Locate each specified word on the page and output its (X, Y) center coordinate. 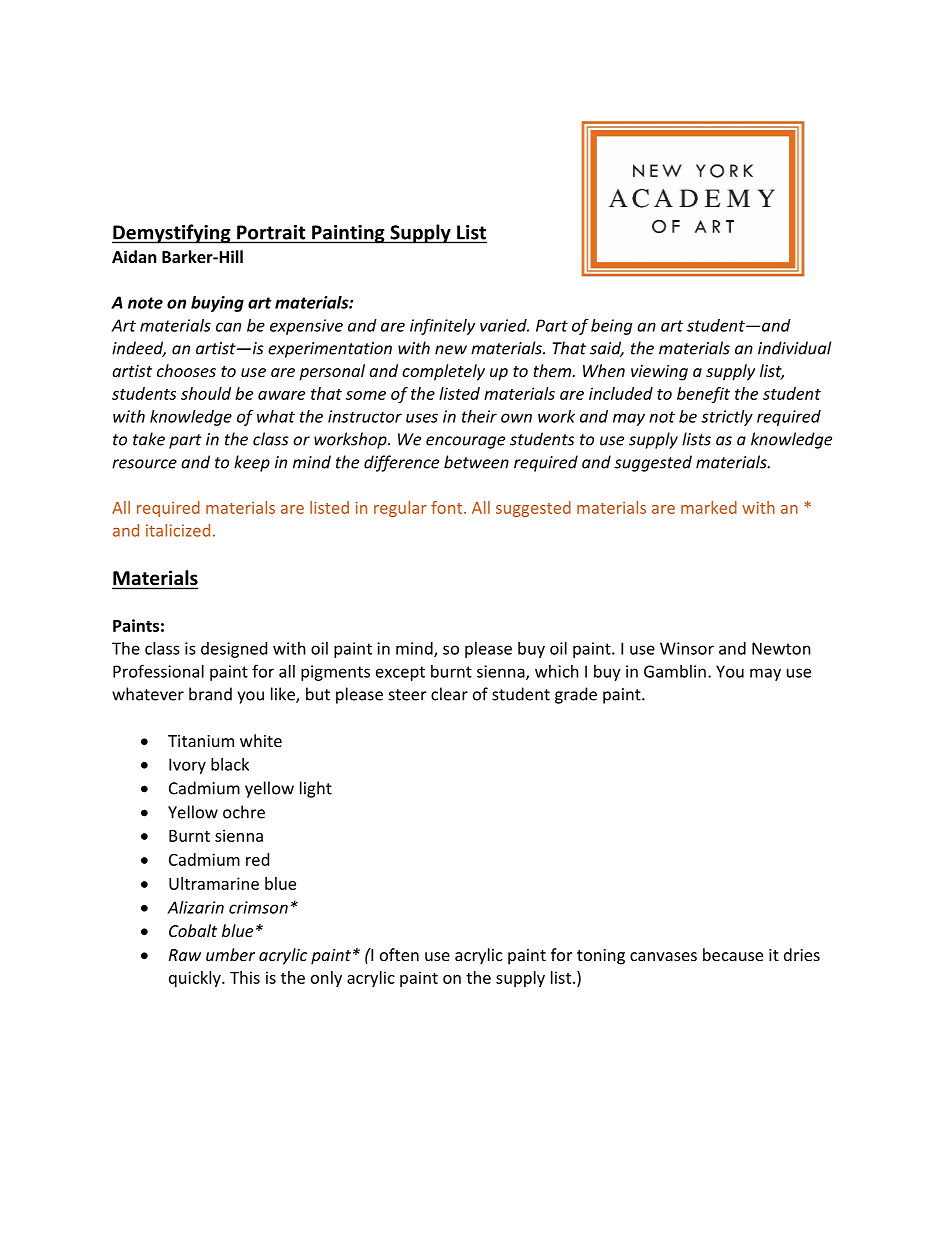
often (399, 954)
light (316, 789)
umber (230, 954)
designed (234, 650)
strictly (727, 418)
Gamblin (675, 671)
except (400, 673)
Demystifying (172, 234)
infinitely (442, 326)
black (230, 764)
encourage (465, 442)
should (206, 393)
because (733, 954)
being (612, 327)
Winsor (687, 648)
